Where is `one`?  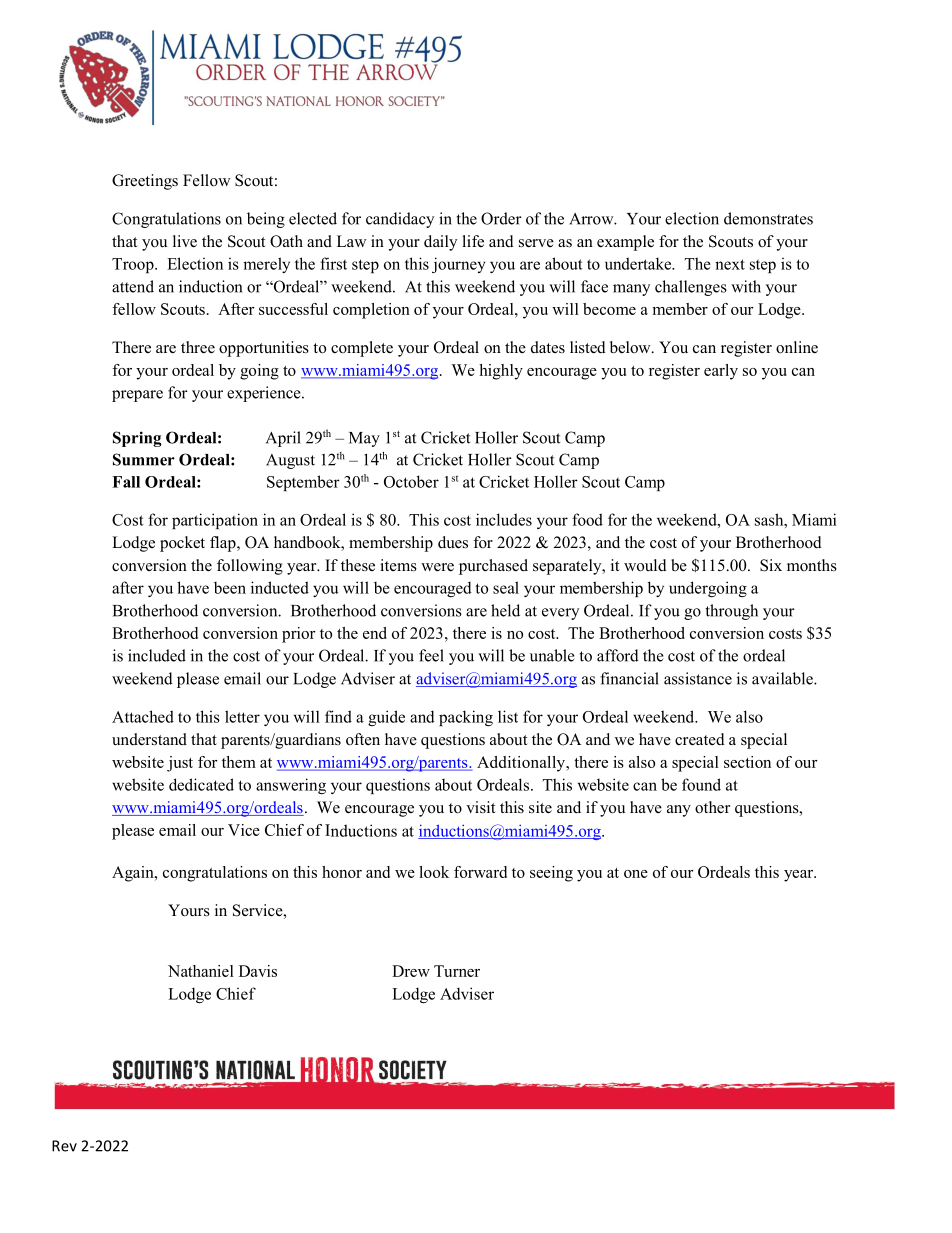
one is located at coordinates (636, 874).
